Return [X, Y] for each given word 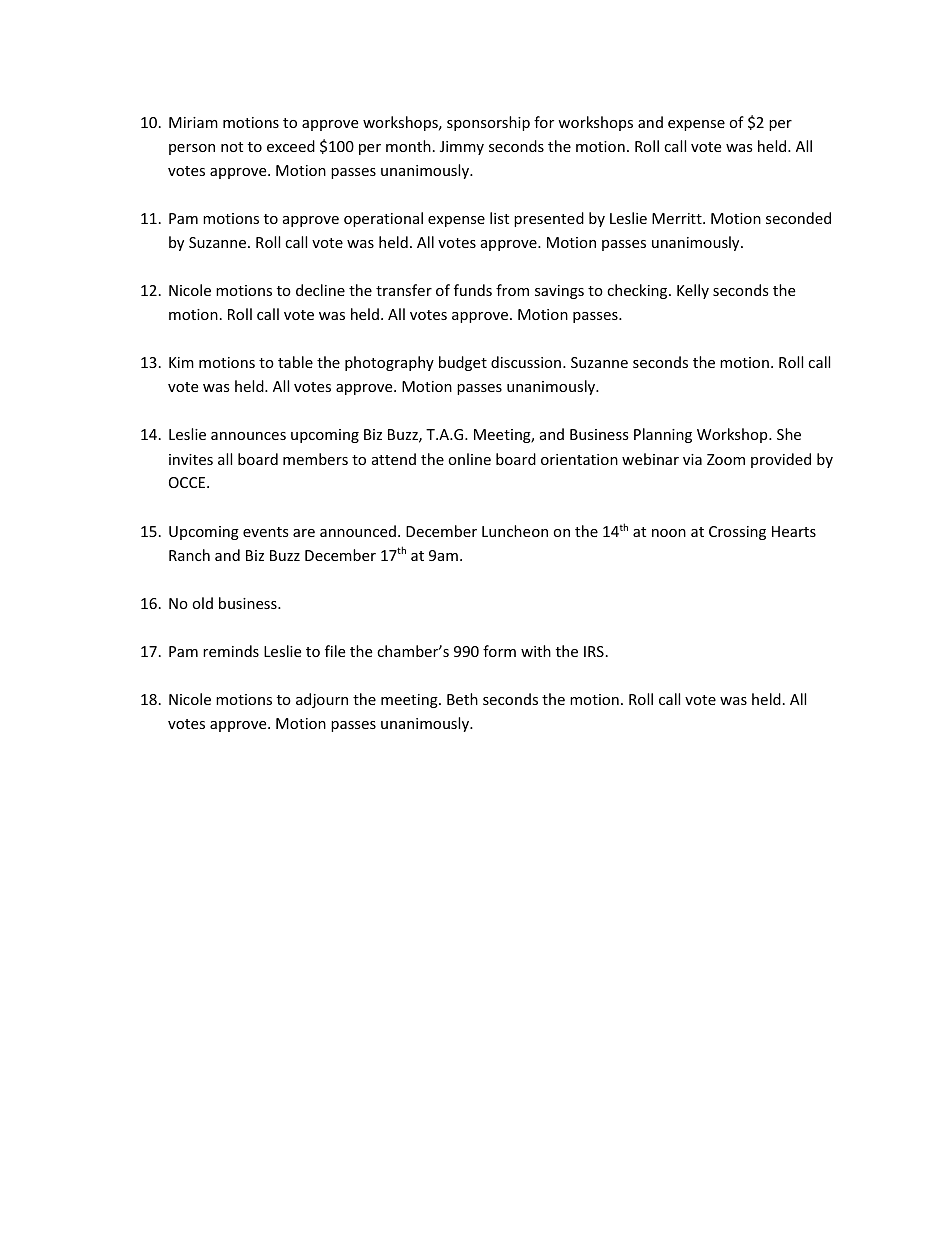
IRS [594, 651]
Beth [462, 699]
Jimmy [462, 148]
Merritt [678, 218]
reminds [231, 651]
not [232, 147]
